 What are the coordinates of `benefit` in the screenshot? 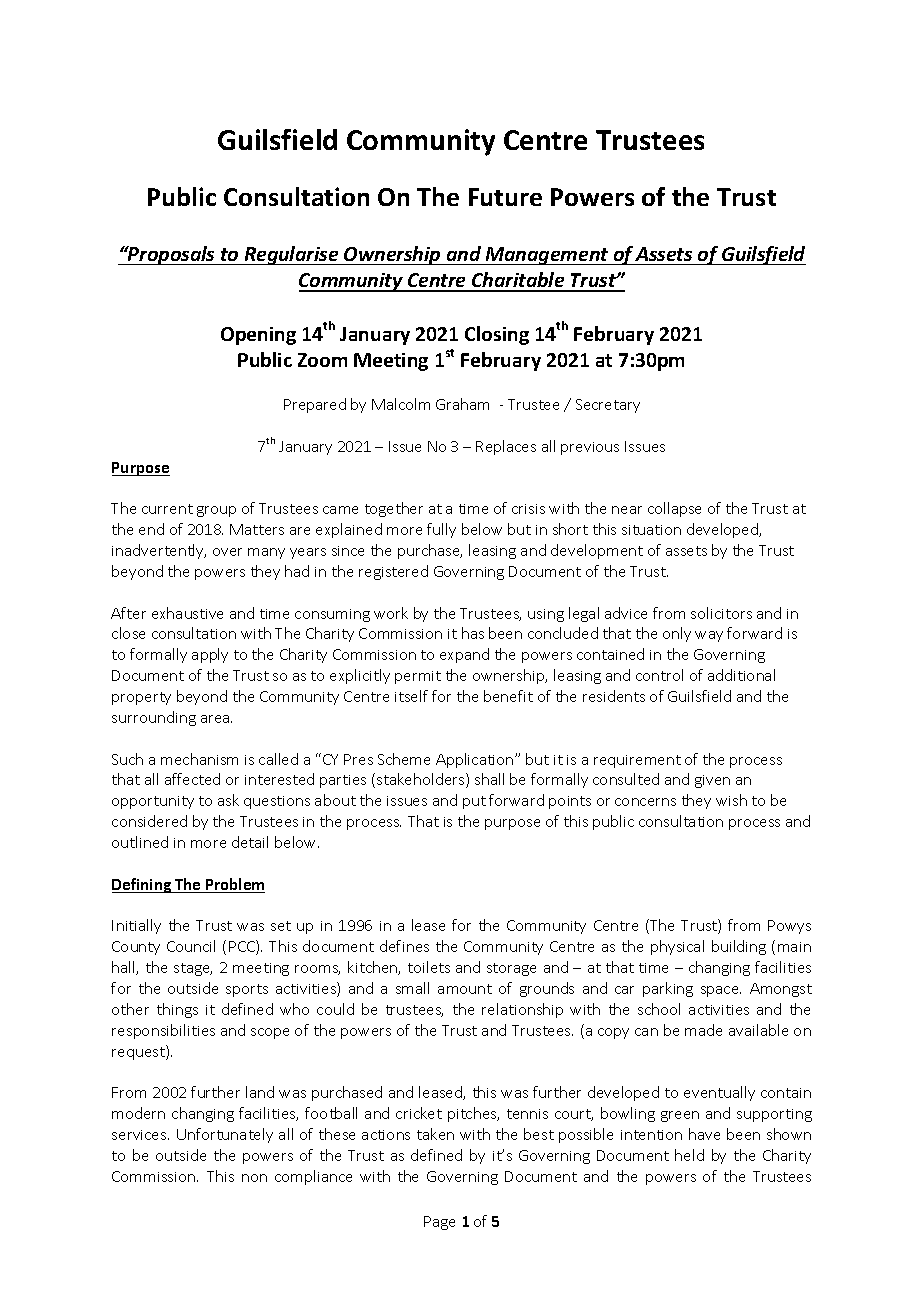 It's located at (508, 696).
